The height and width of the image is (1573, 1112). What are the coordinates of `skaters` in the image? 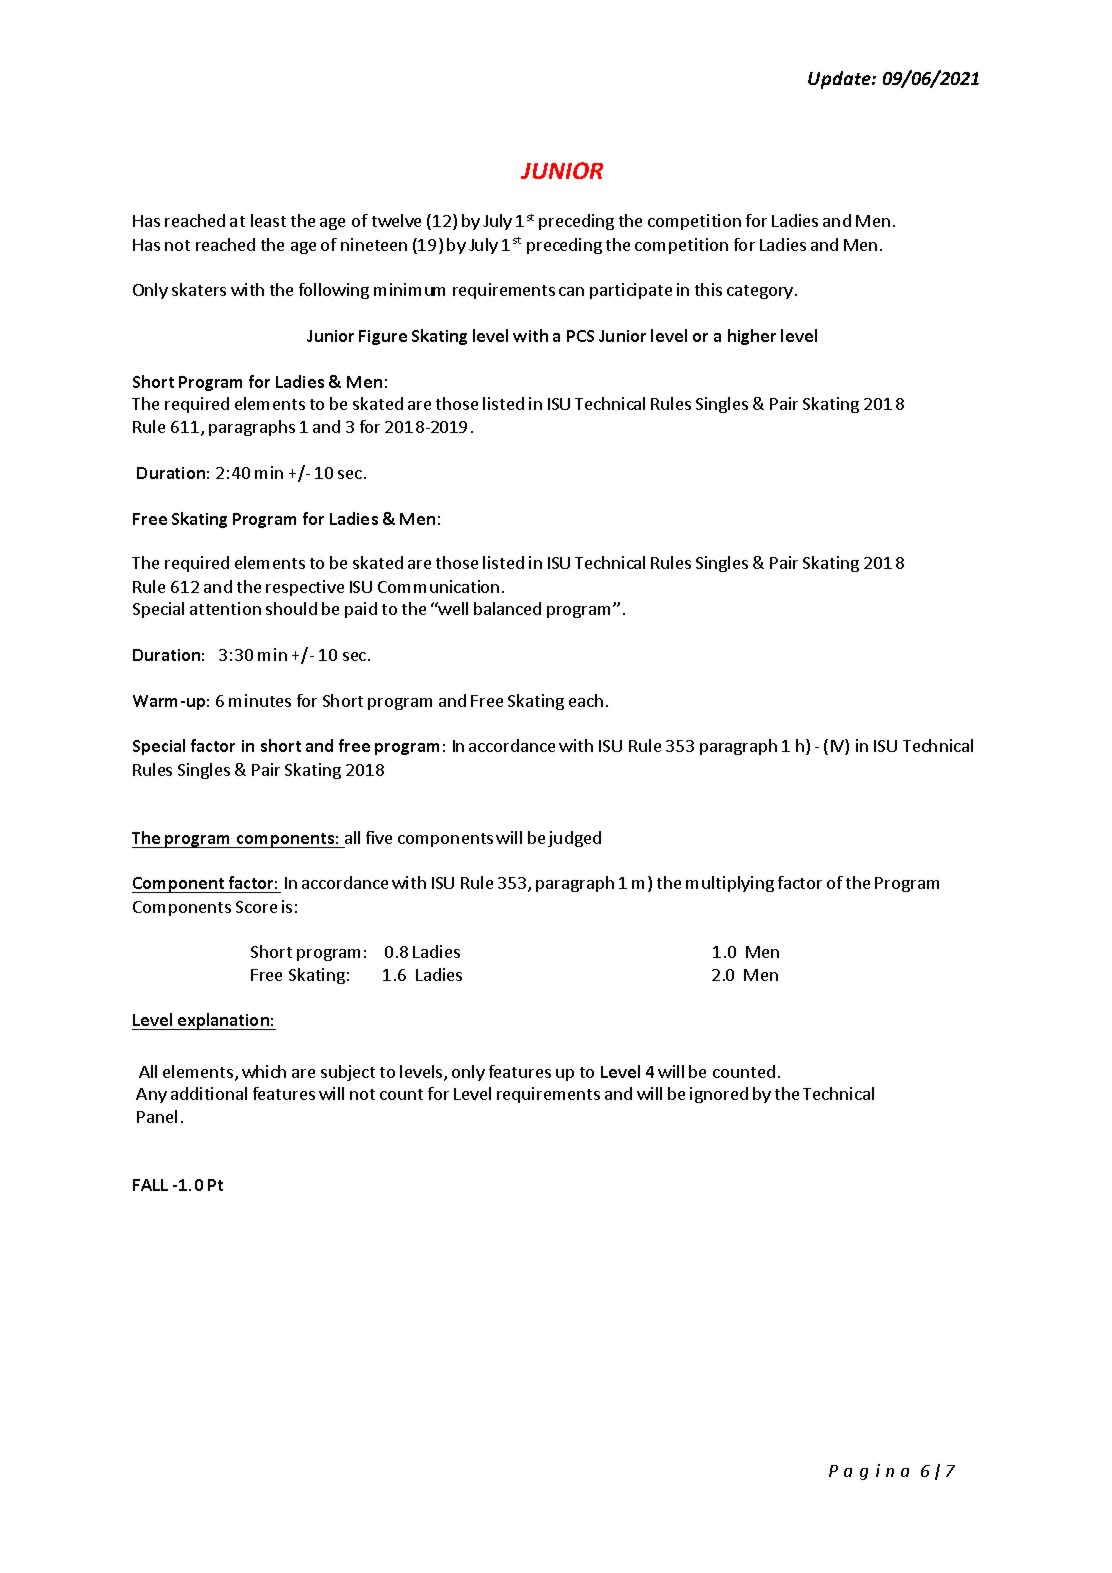 It's located at (199, 289).
